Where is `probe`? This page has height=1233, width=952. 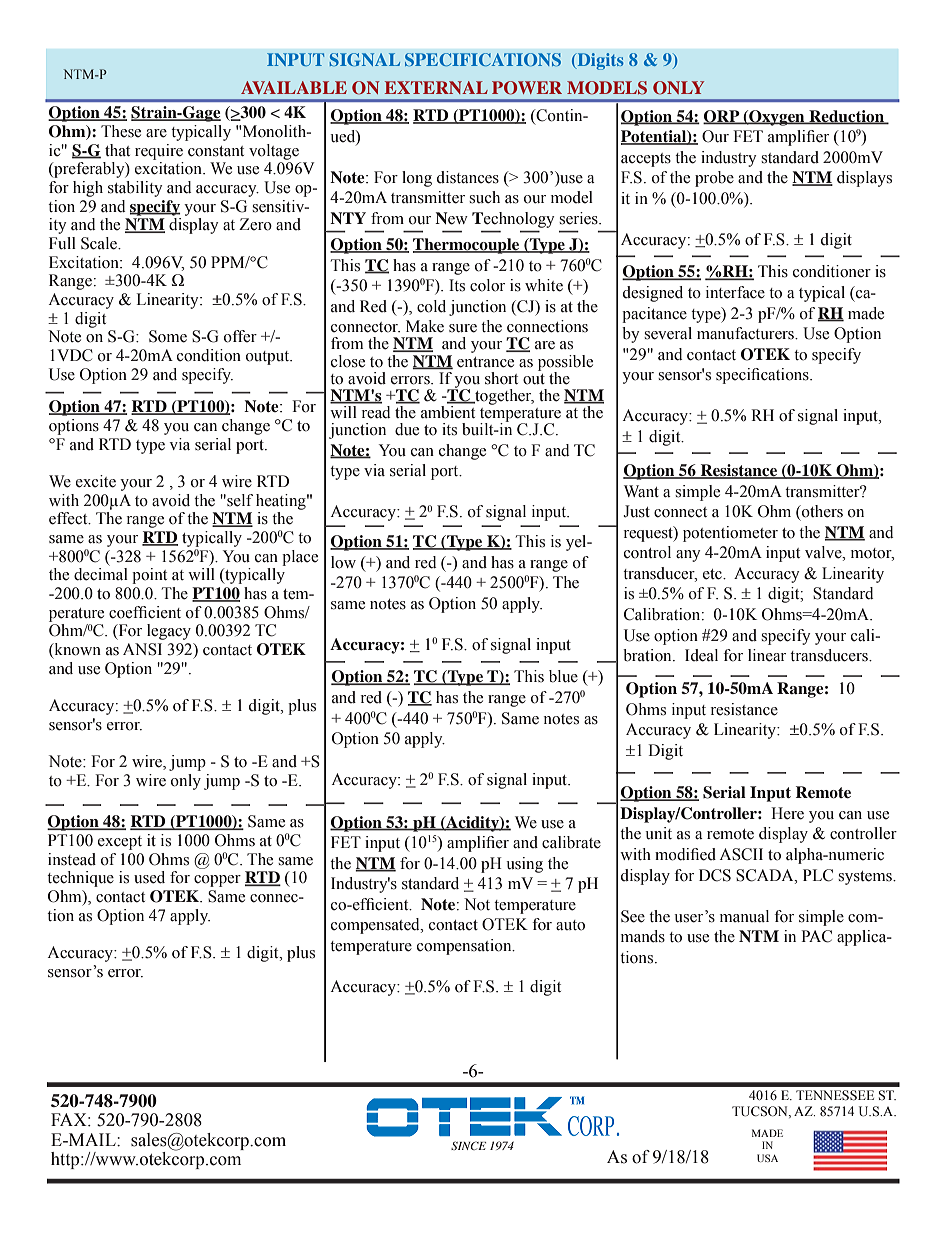 probe is located at coordinates (714, 179).
